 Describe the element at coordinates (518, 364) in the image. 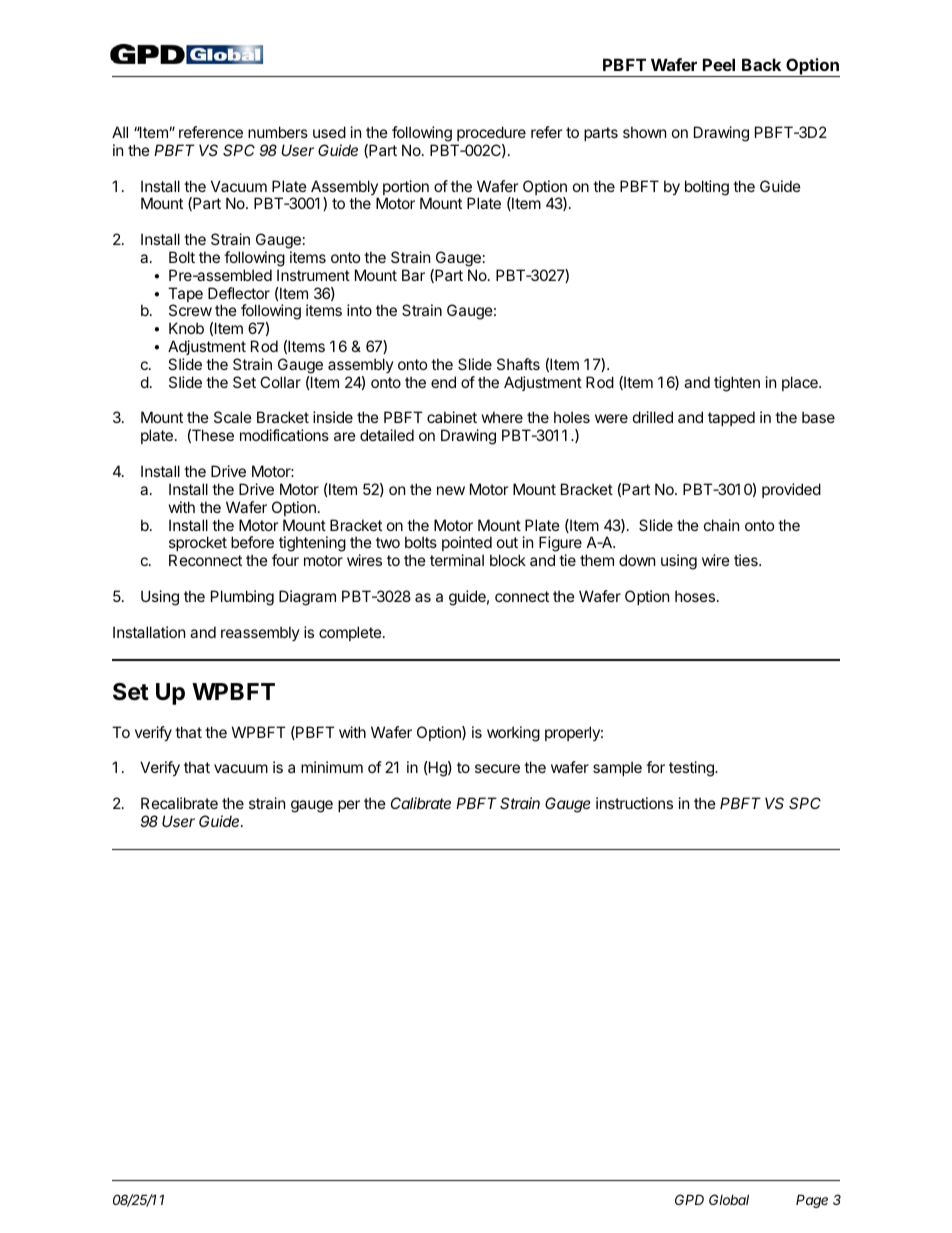

I see `Shafts` at that location.
